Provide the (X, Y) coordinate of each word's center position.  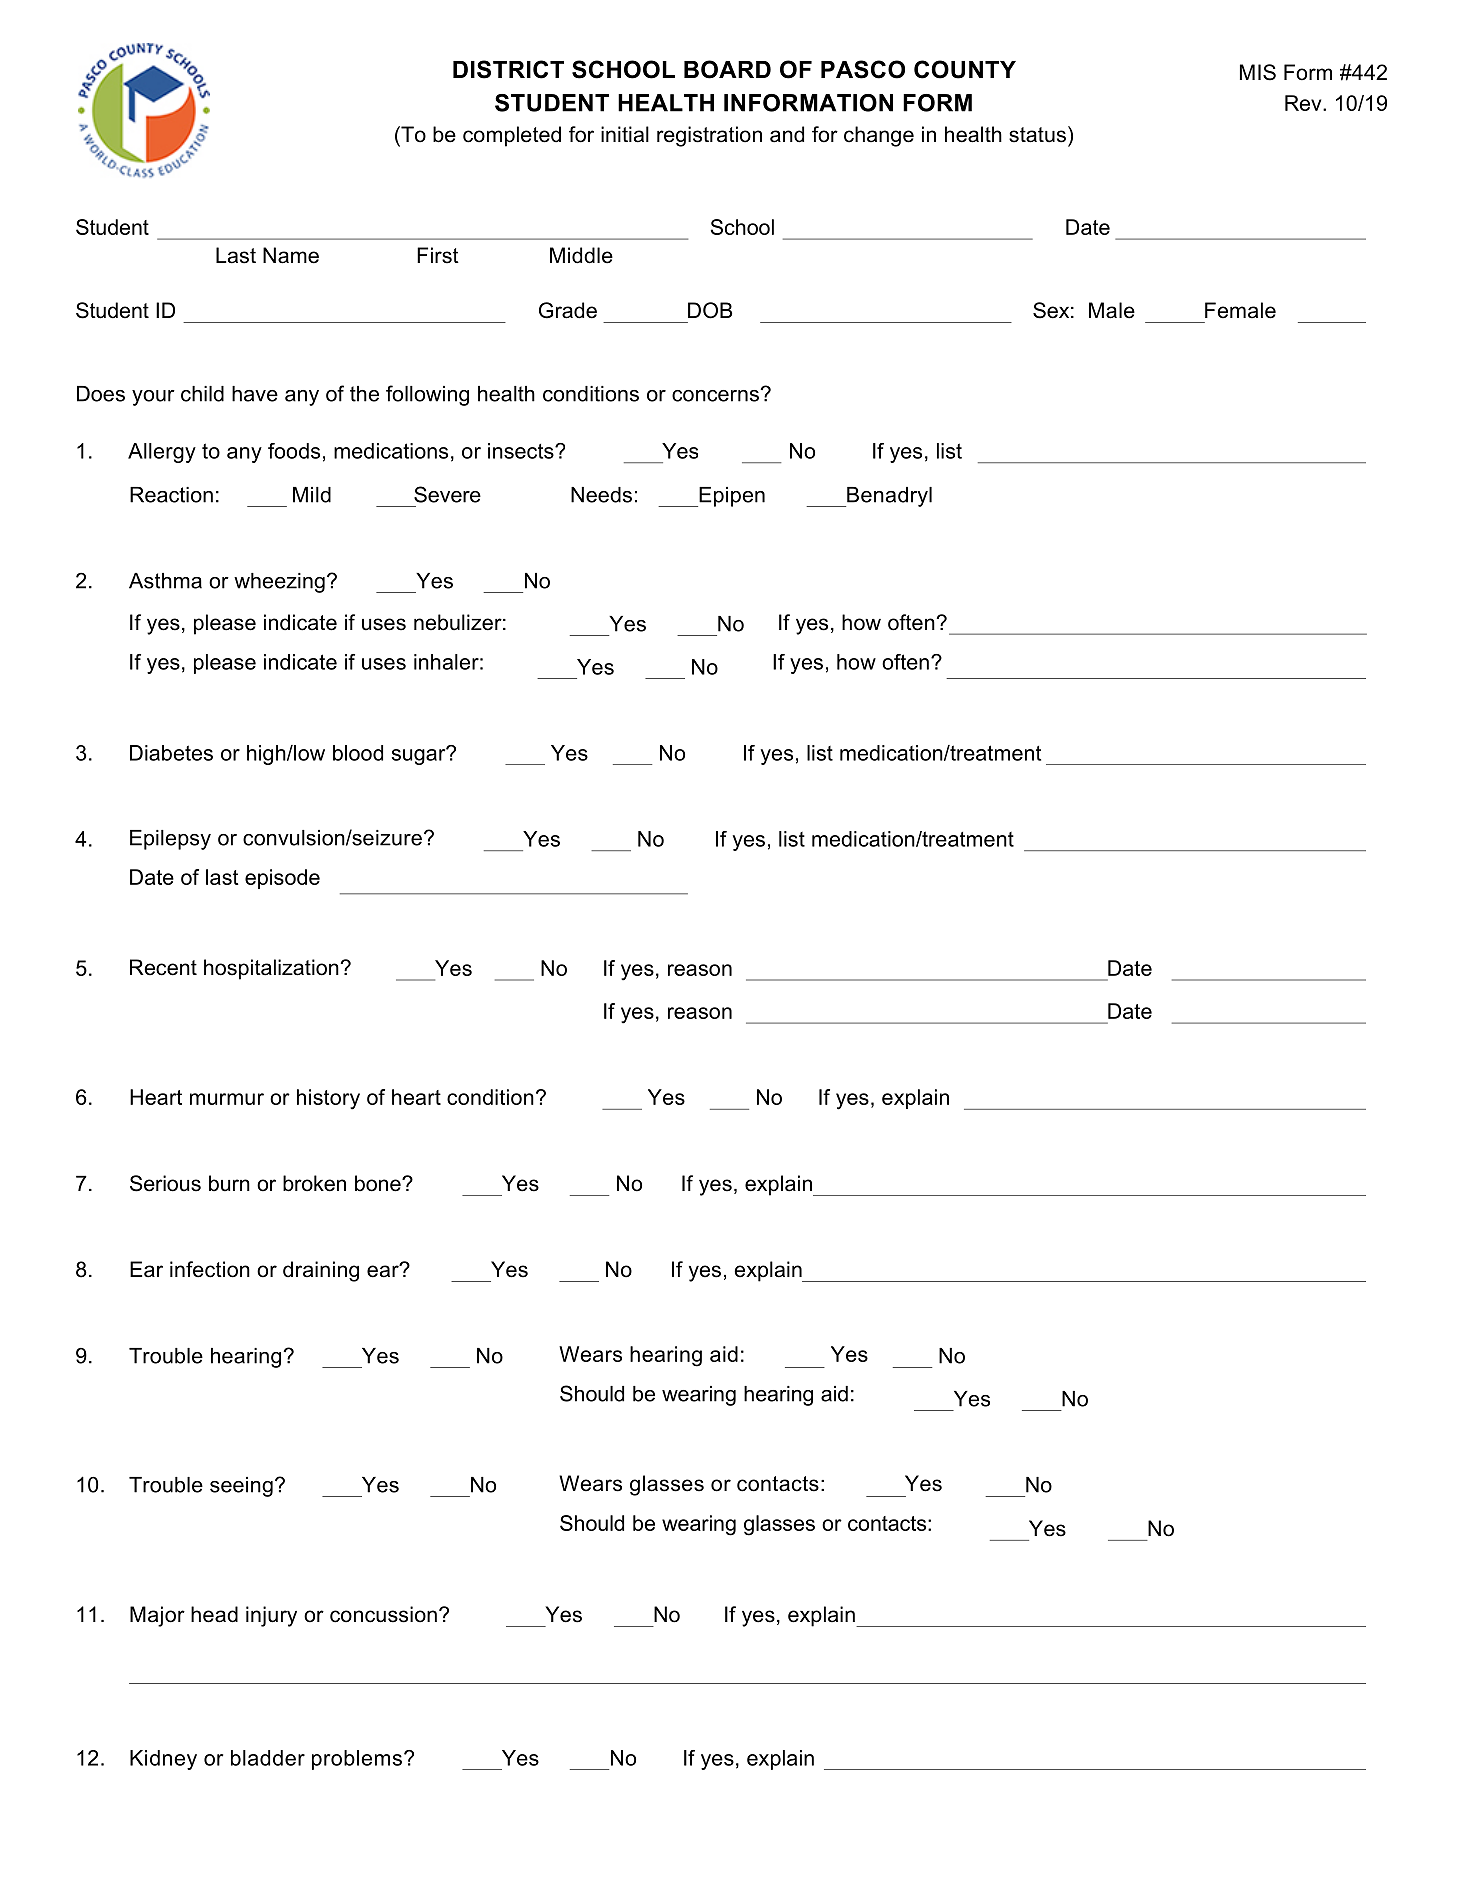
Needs (601, 495)
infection (210, 1269)
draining (321, 1271)
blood (358, 753)
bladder (268, 1758)
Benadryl (888, 497)
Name (291, 255)
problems (357, 1760)
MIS (1258, 72)
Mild (312, 495)
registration (709, 136)
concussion (383, 1614)
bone (379, 1183)
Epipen (731, 497)
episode (282, 879)
